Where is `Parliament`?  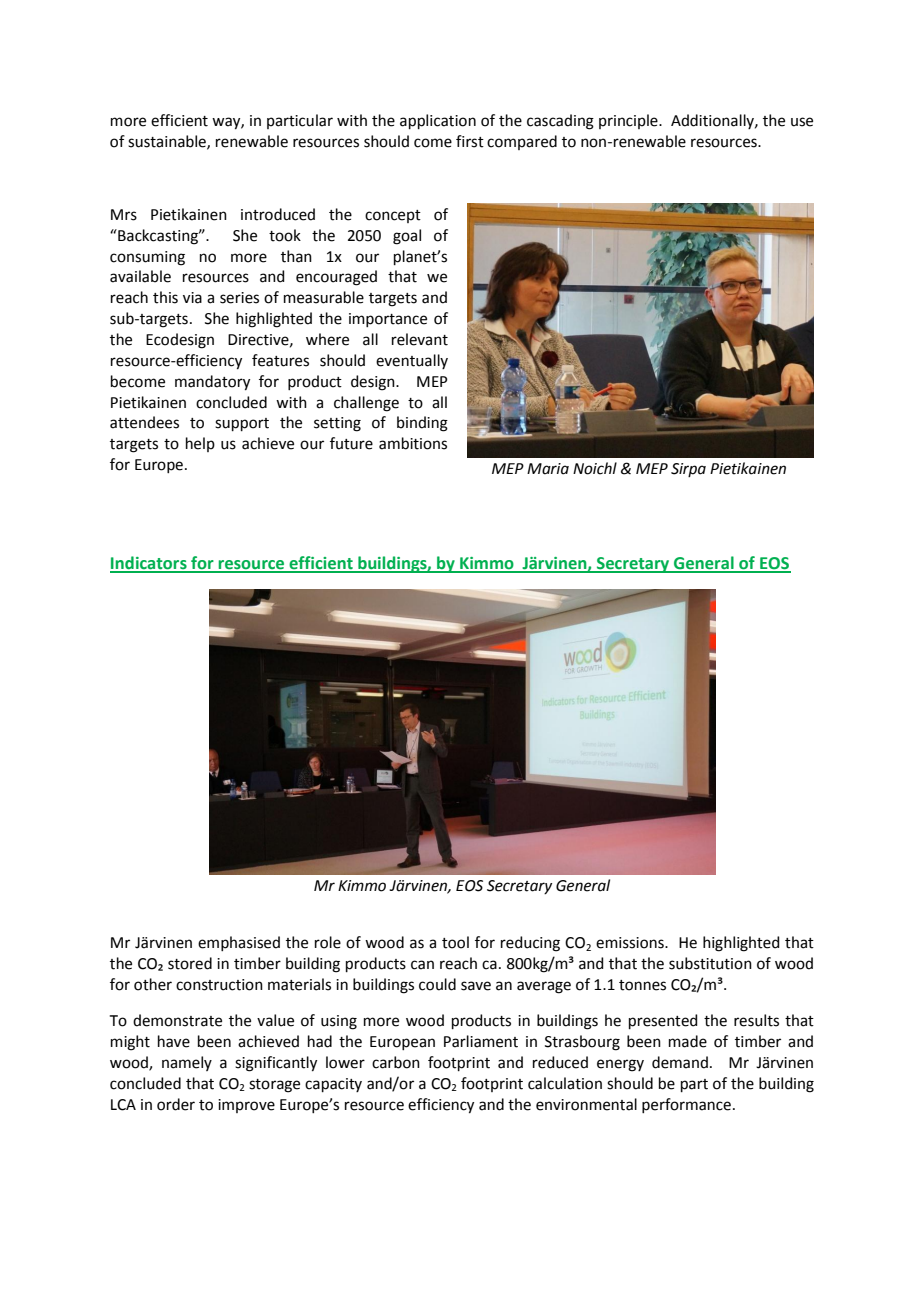 Parliament is located at coordinates (481, 1041).
